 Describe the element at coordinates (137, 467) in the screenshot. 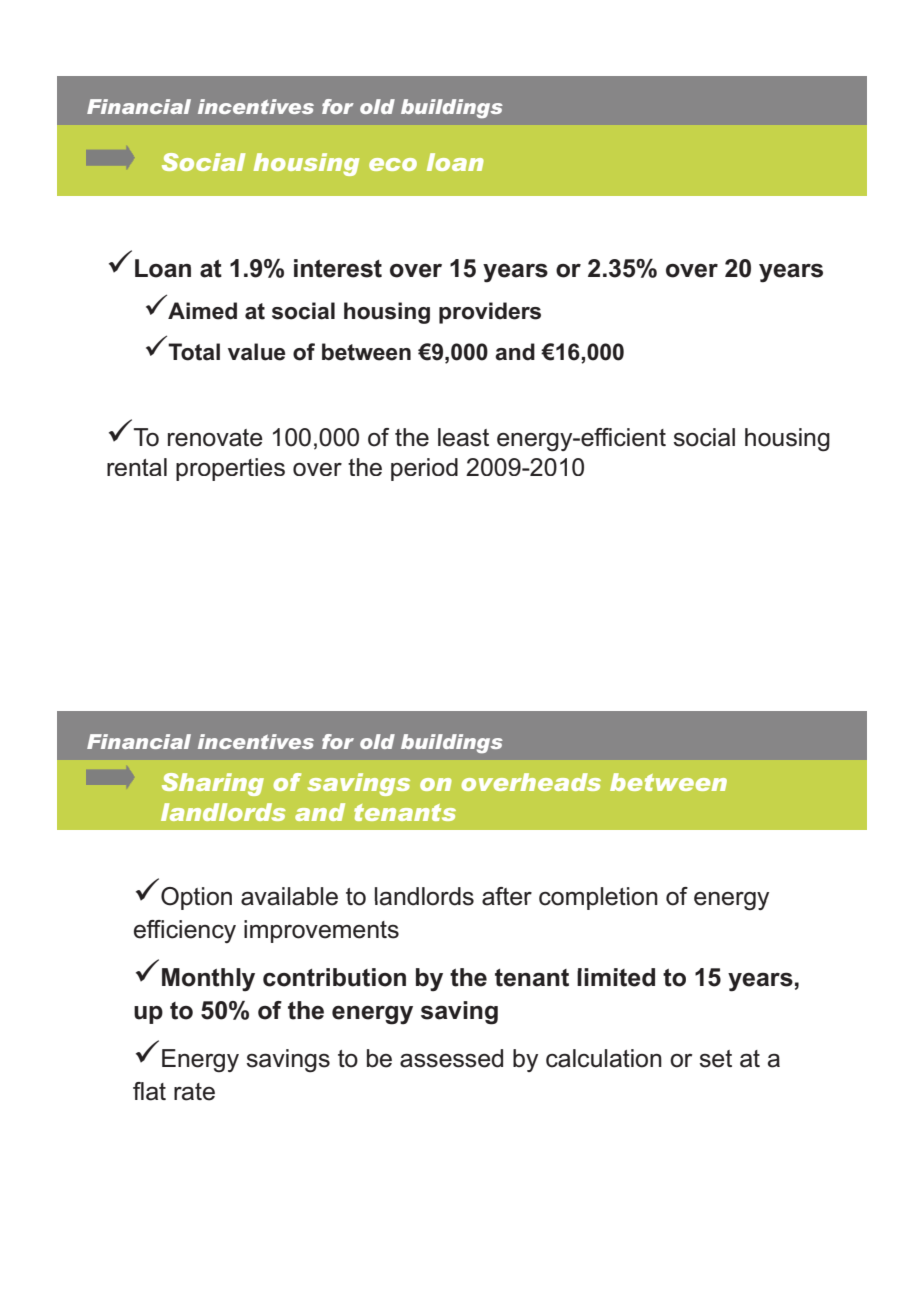

I see `rental` at that location.
